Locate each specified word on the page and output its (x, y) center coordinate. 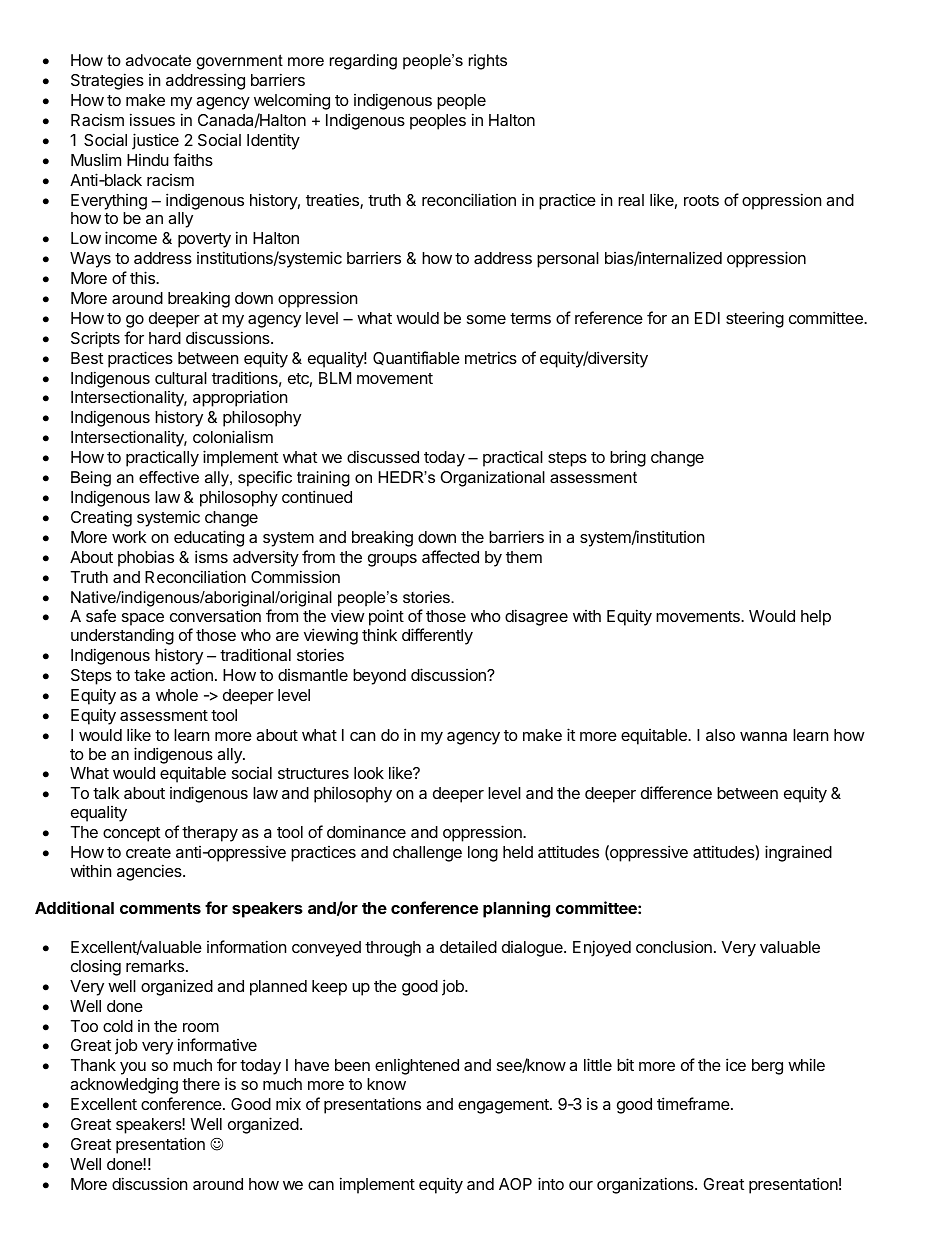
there (201, 1084)
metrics (491, 357)
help (816, 618)
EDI (707, 318)
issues (152, 119)
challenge (427, 854)
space (143, 621)
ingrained (798, 853)
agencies (150, 872)
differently (437, 636)
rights (488, 62)
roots (701, 200)
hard (165, 338)
